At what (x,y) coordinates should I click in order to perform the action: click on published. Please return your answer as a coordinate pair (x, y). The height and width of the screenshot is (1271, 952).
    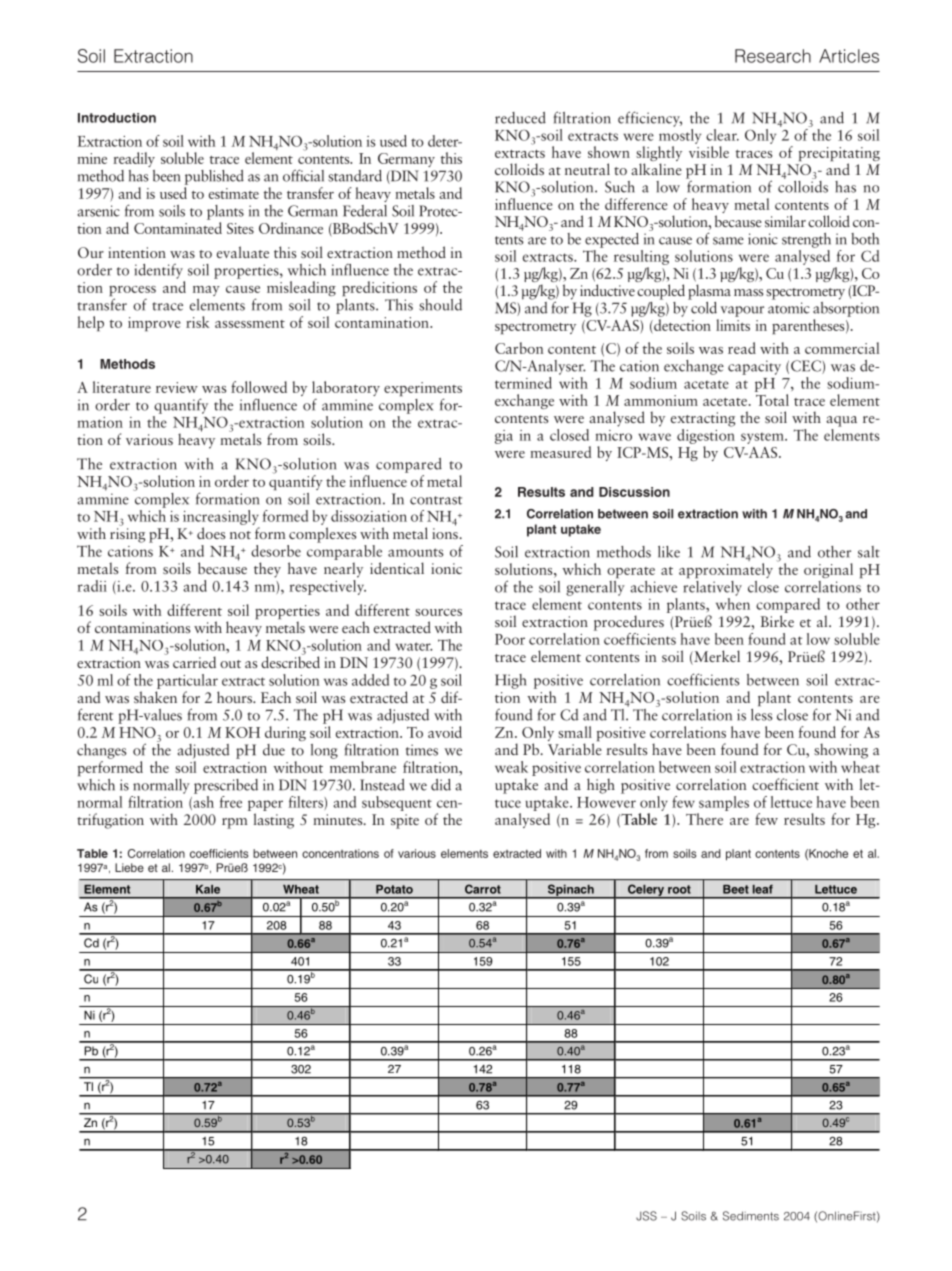
    Looking at the image, I should click on (214, 177).
